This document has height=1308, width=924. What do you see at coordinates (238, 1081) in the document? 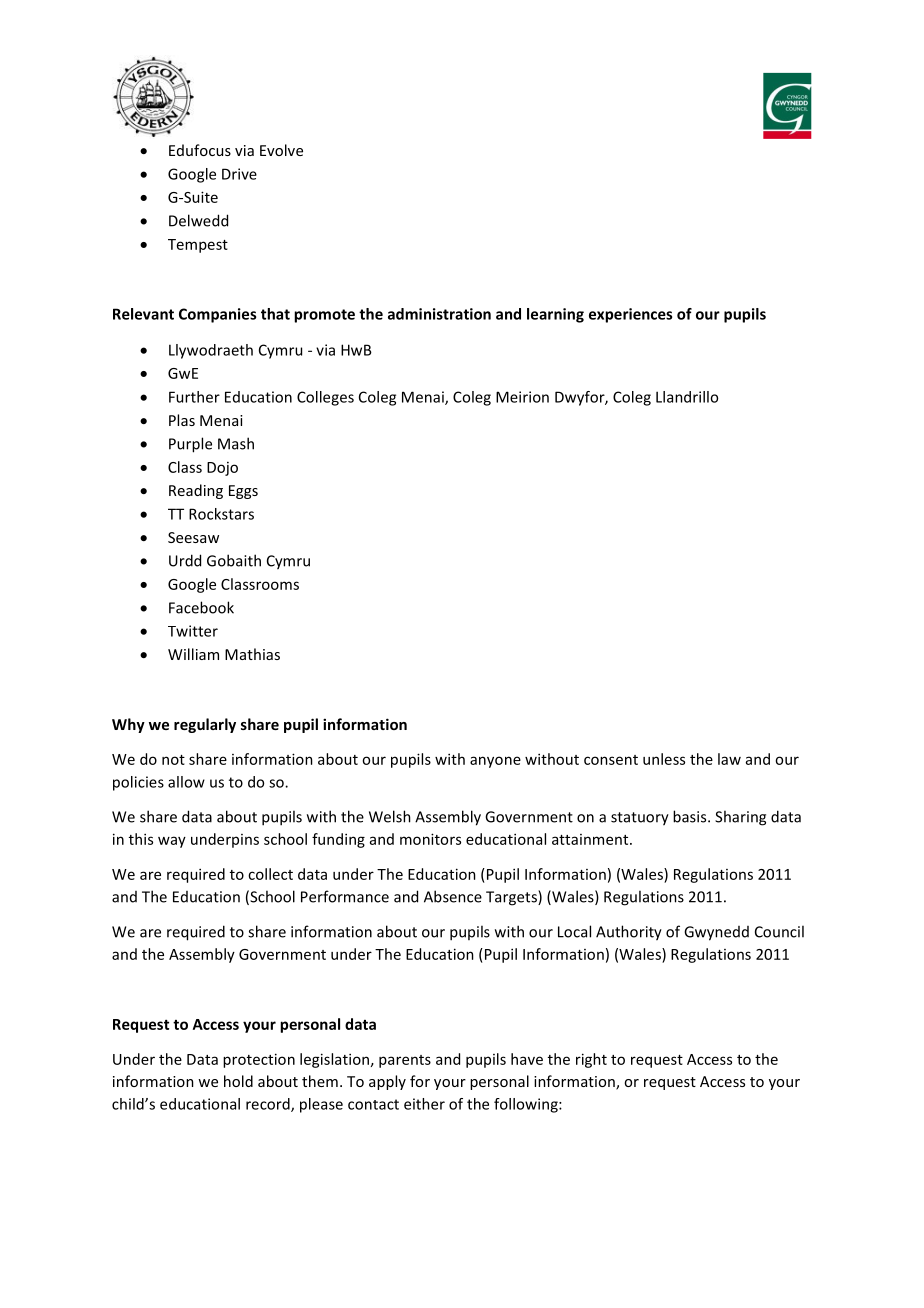
I see `hold` at bounding box center [238, 1081].
